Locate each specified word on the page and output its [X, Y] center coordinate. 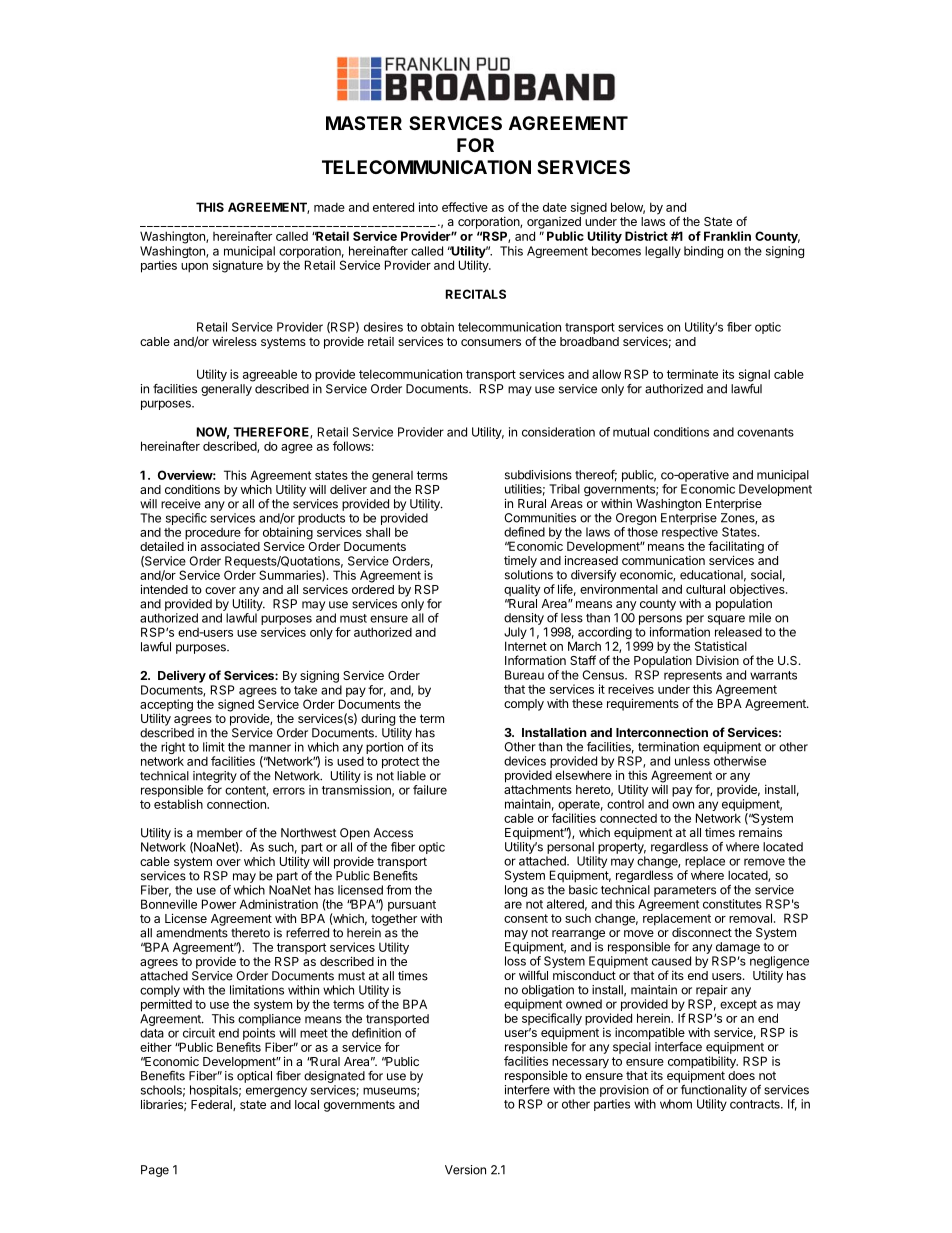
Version [465, 1170]
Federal [212, 1105]
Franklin [727, 236]
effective [465, 207]
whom [676, 1104]
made [329, 207]
